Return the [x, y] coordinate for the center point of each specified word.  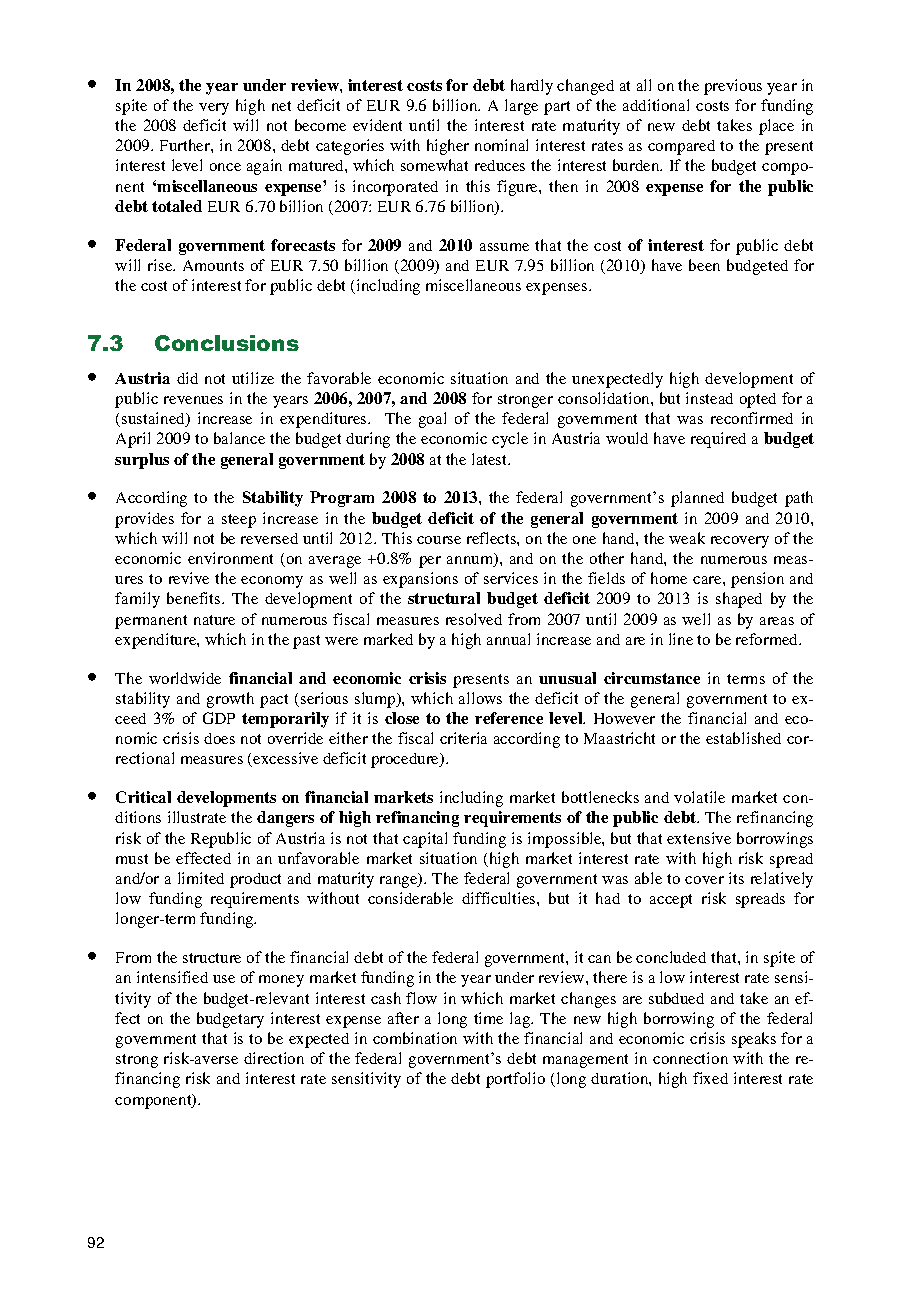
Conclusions [227, 343]
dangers [285, 819]
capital [425, 840]
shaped [739, 600]
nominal [501, 145]
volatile [699, 797]
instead [709, 398]
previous [733, 87]
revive [189, 578]
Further [186, 145]
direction [274, 1058]
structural [444, 598]
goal [432, 420]
